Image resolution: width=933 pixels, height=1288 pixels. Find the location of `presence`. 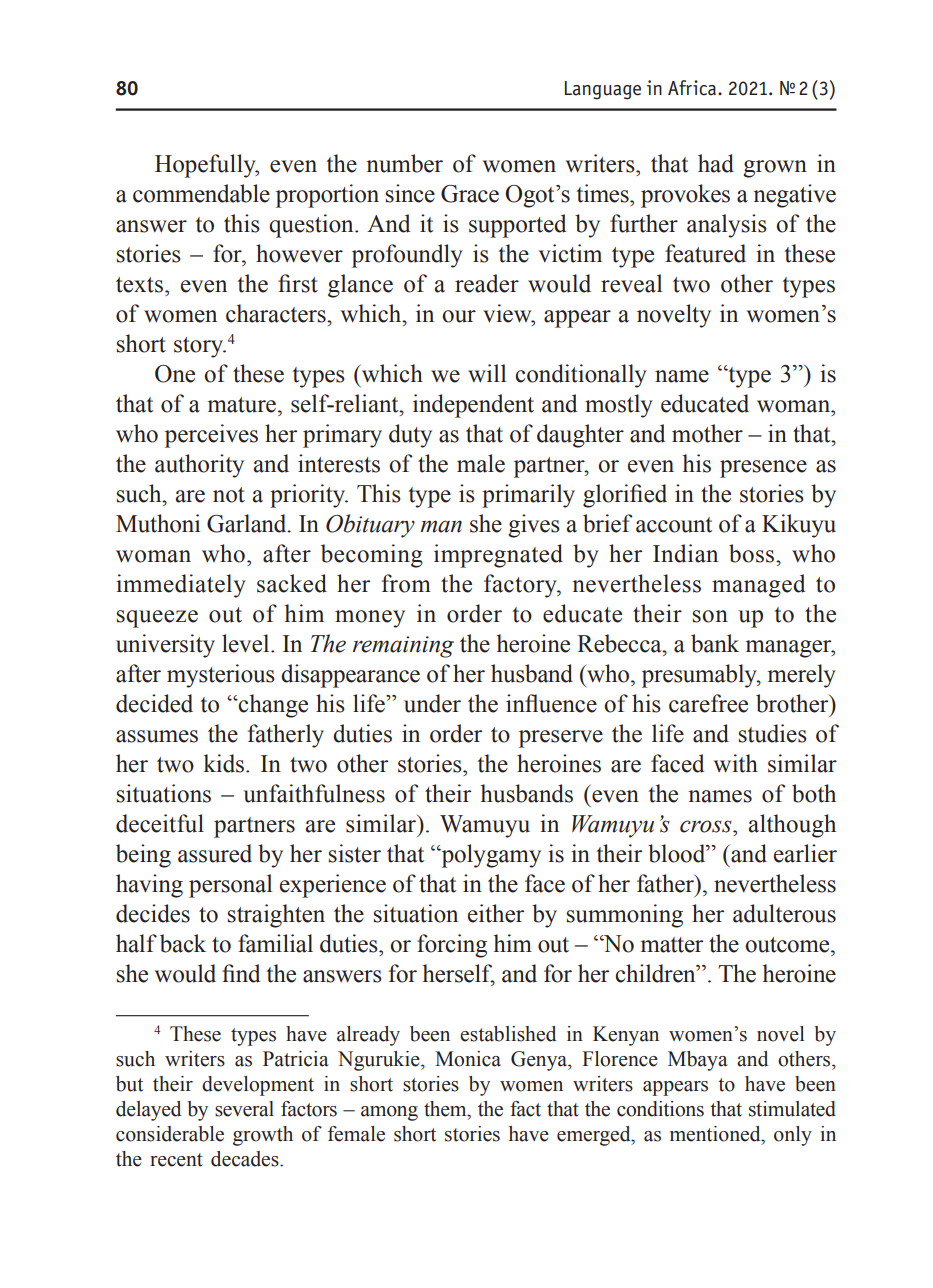

presence is located at coordinates (763, 469).
